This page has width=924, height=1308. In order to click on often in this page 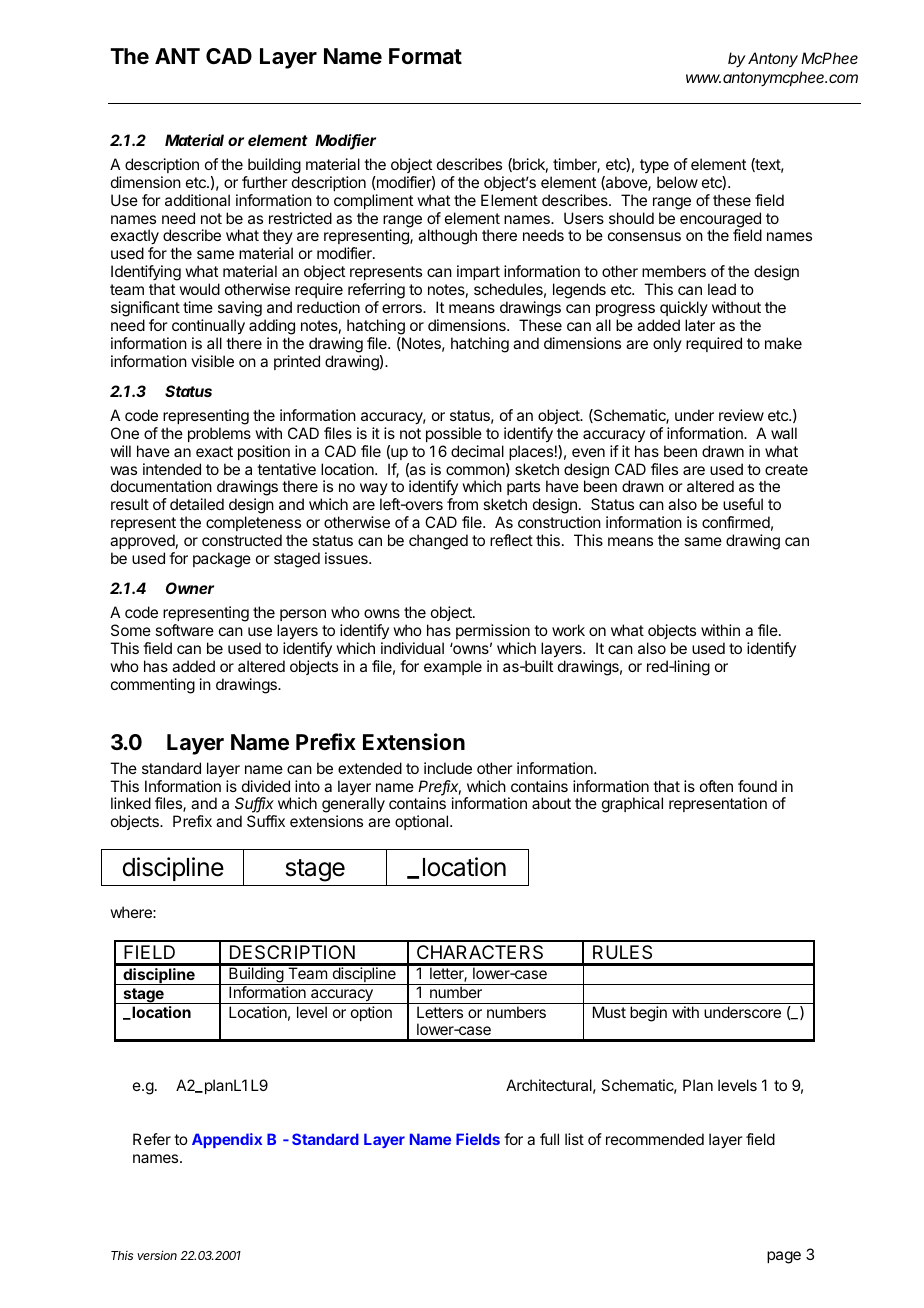, I will do `click(716, 786)`.
